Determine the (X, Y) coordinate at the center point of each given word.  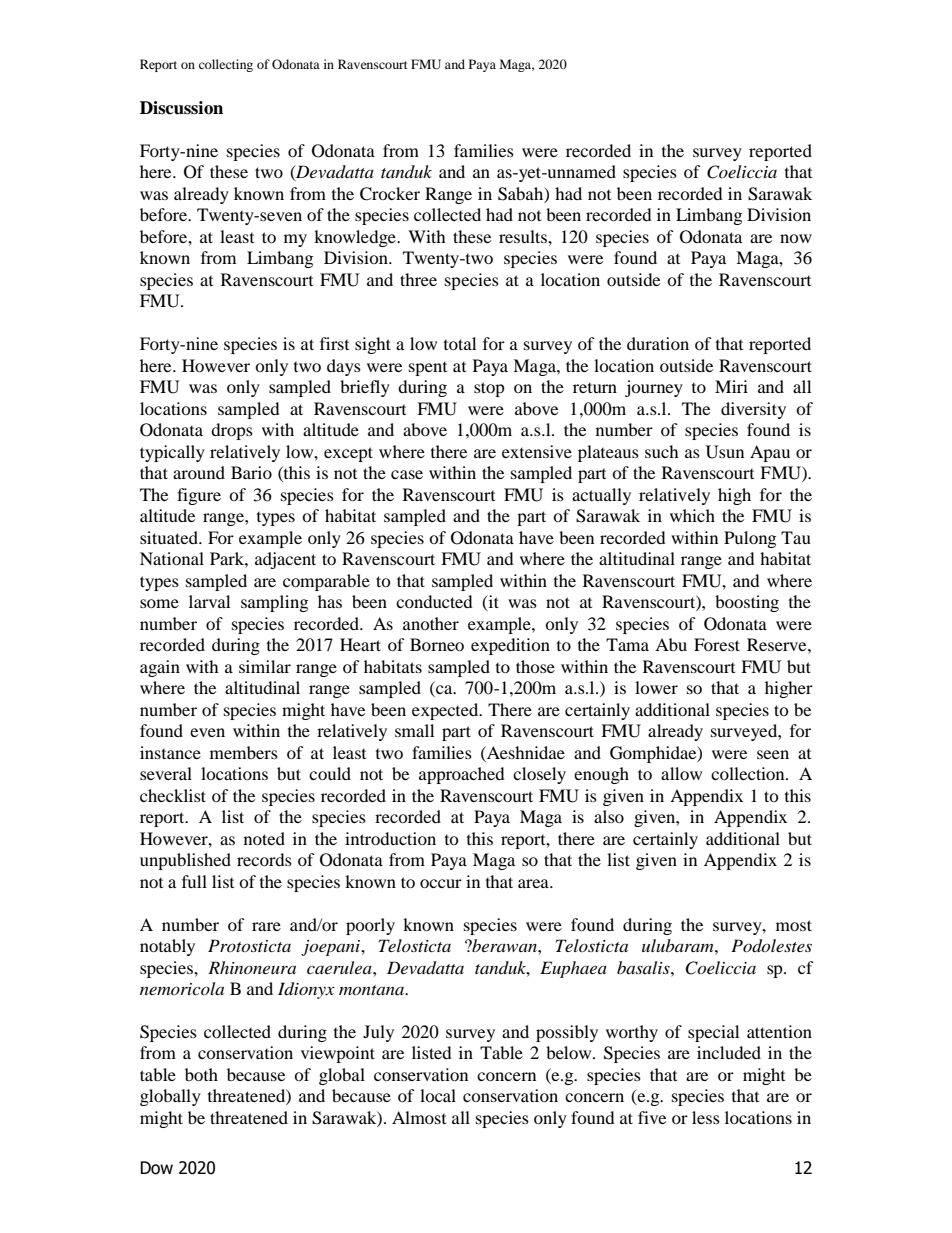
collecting (226, 65)
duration (658, 343)
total (460, 343)
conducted (434, 601)
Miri (731, 386)
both (201, 1074)
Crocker (390, 194)
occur (441, 883)
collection (749, 773)
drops (232, 431)
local (438, 1095)
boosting (747, 603)
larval (209, 601)
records (264, 859)
